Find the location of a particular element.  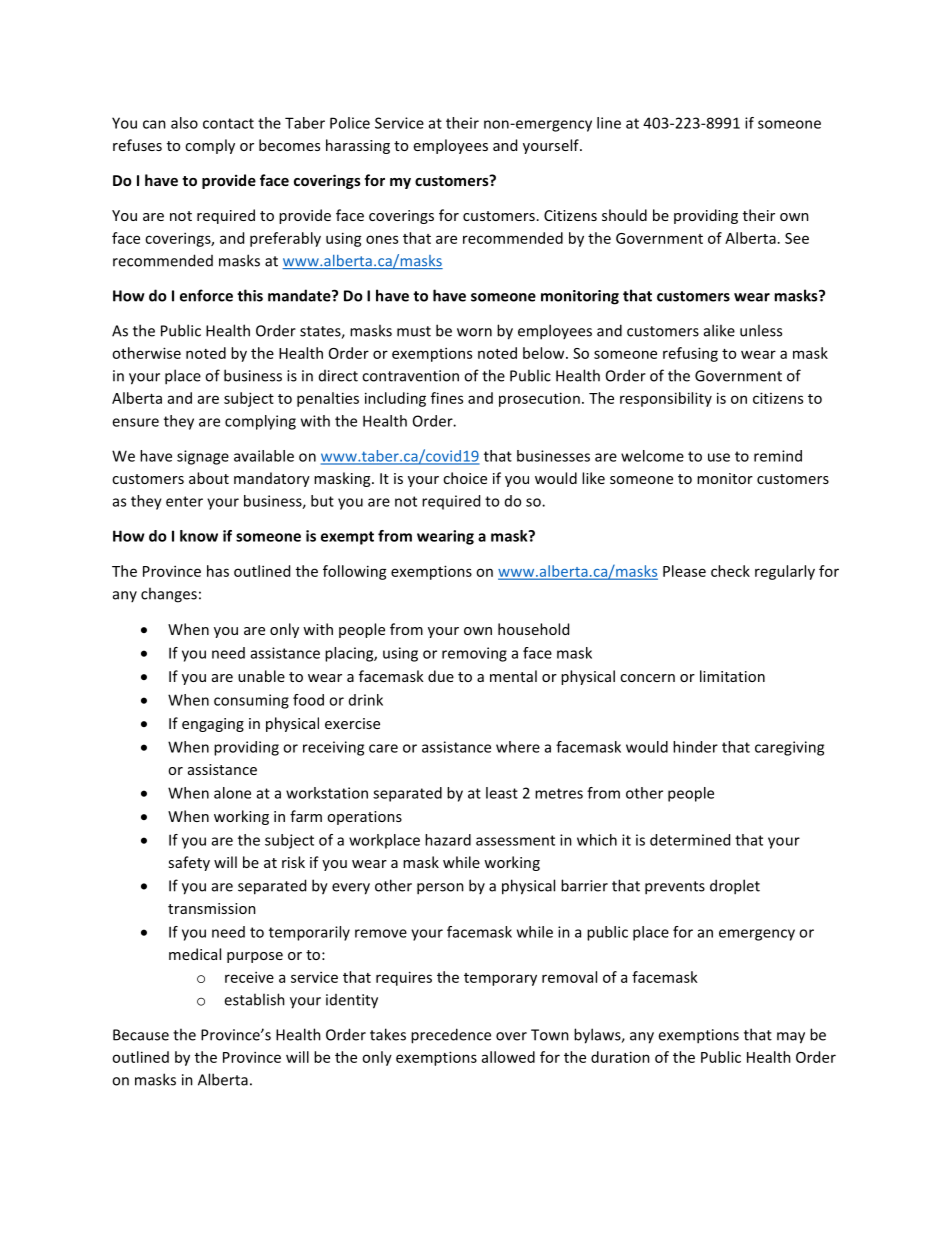

harassing is located at coordinates (358, 146).
